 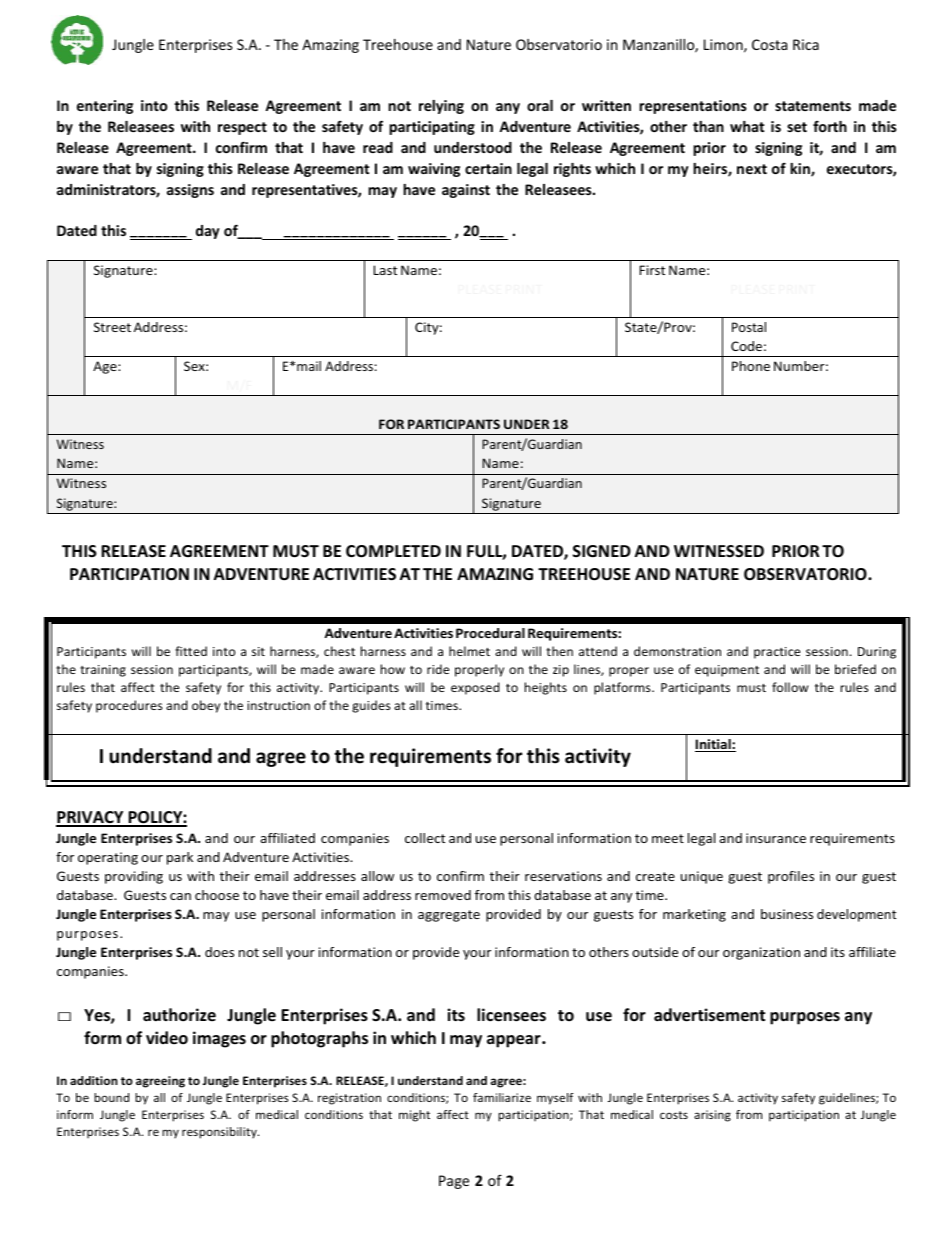 I want to click on obey, so click(x=206, y=706).
